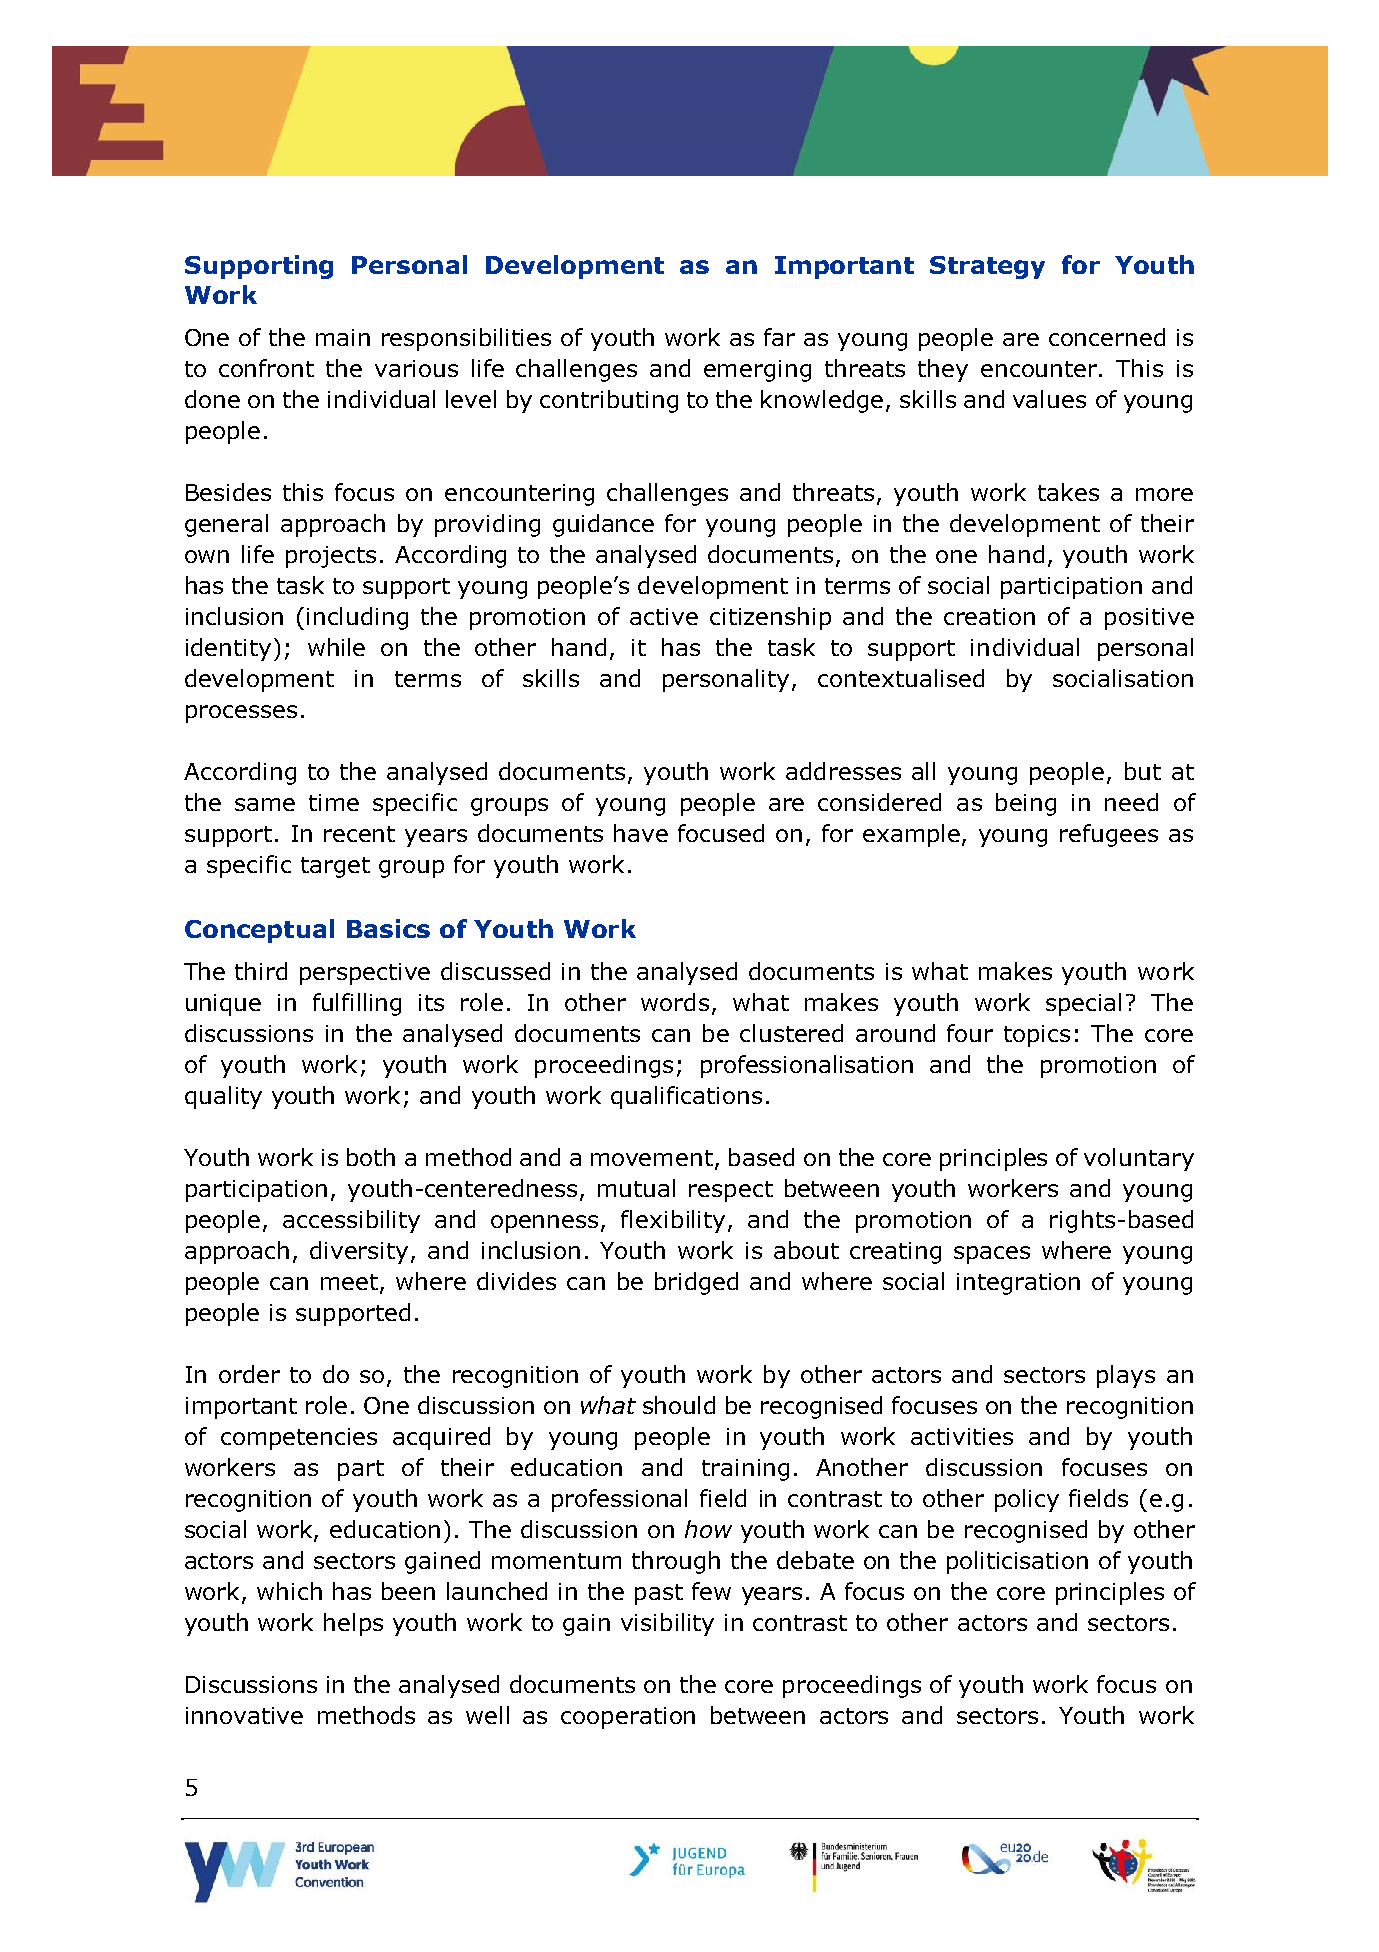 The image size is (1379, 1952). What do you see at coordinates (675, 1002) in the image?
I see `words` at bounding box center [675, 1002].
